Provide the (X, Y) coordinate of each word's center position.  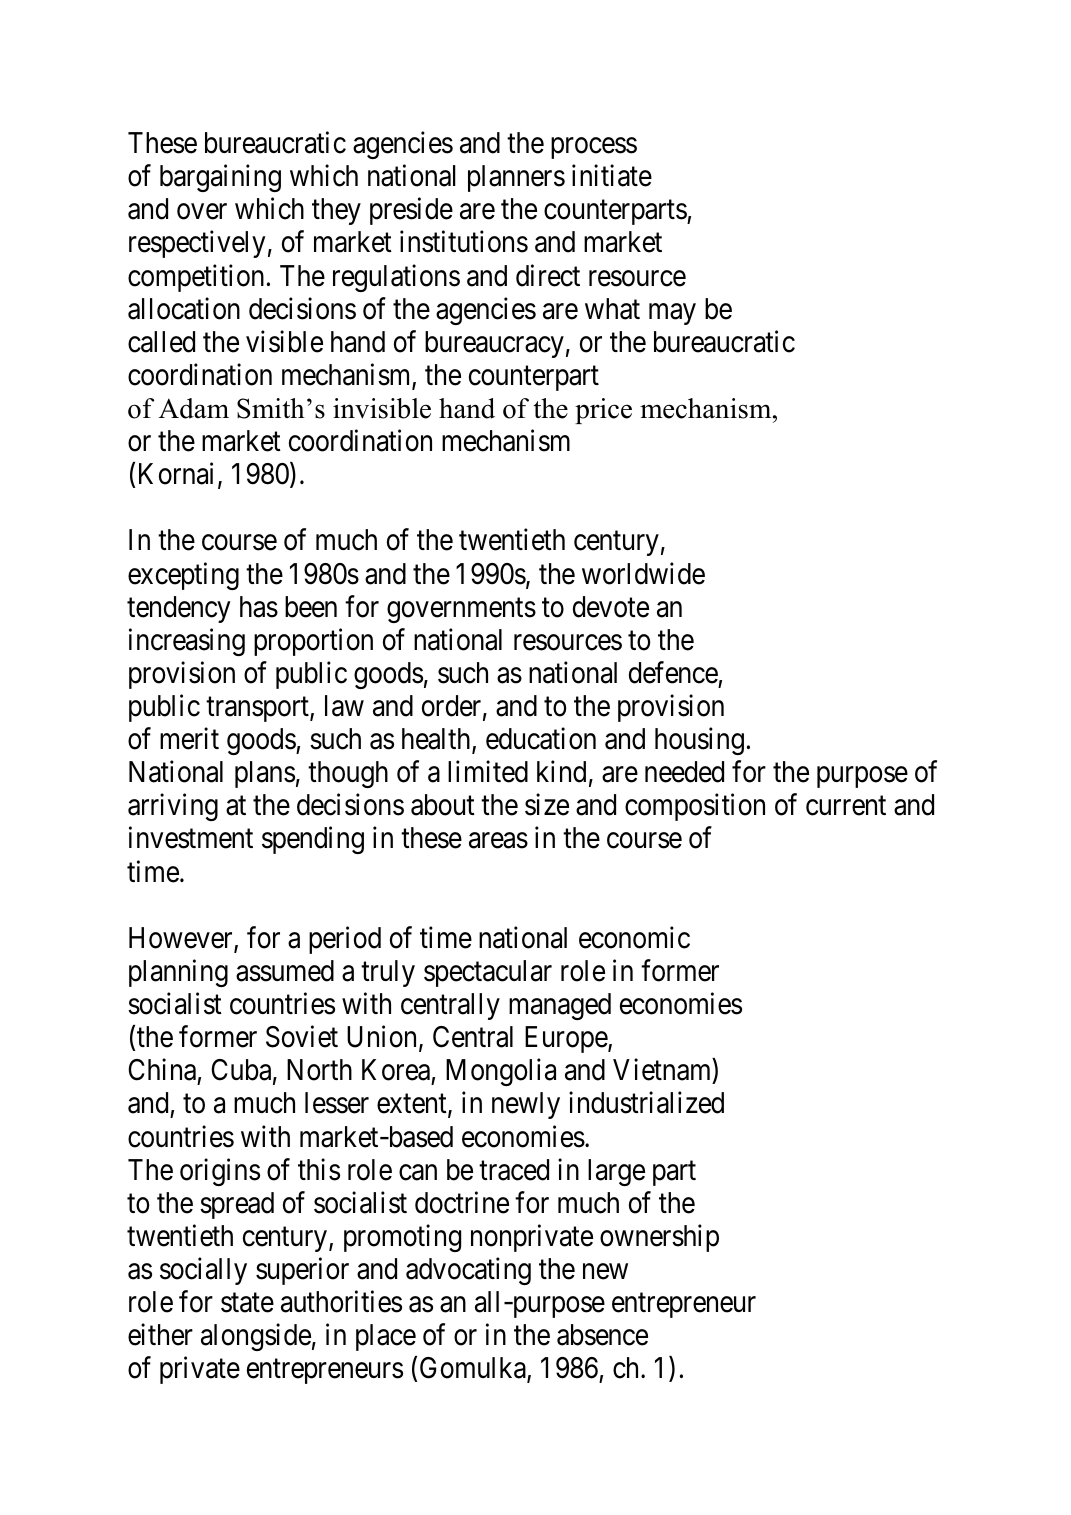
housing (699, 741)
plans (265, 774)
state (247, 1303)
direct (548, 275)
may (672, 314)
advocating (468, 1271)
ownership (659, 1238)
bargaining (220, 178)
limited (488, 772)
